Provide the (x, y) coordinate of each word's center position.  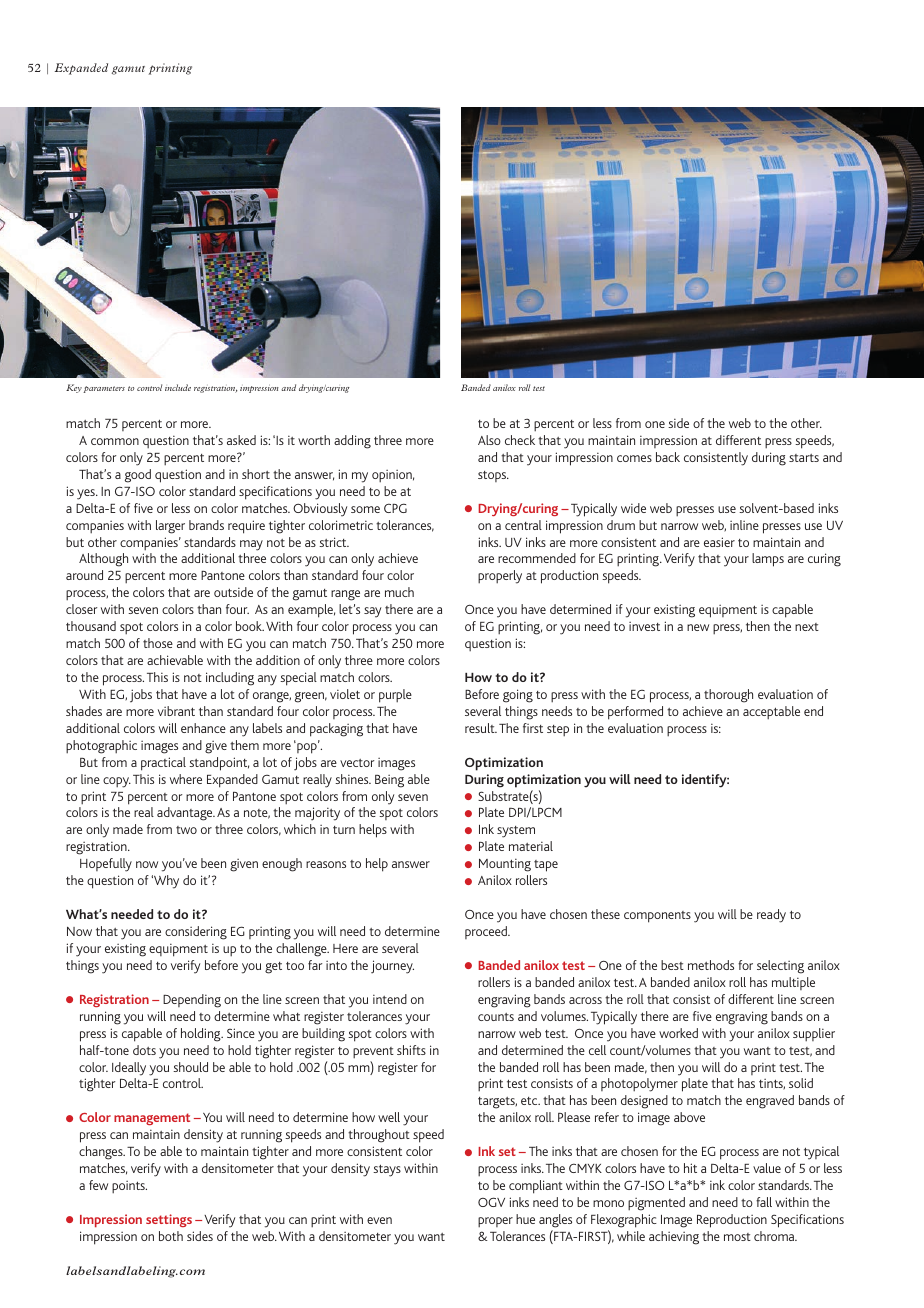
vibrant (176, 711)
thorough (728, 696)
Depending (192, 1001)
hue (525, 1219)
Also (489, 440)
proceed (487, 932)
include (178, 387)
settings (169, 1220)
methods (711, 965)
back (668, 457)
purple (395, 696)
